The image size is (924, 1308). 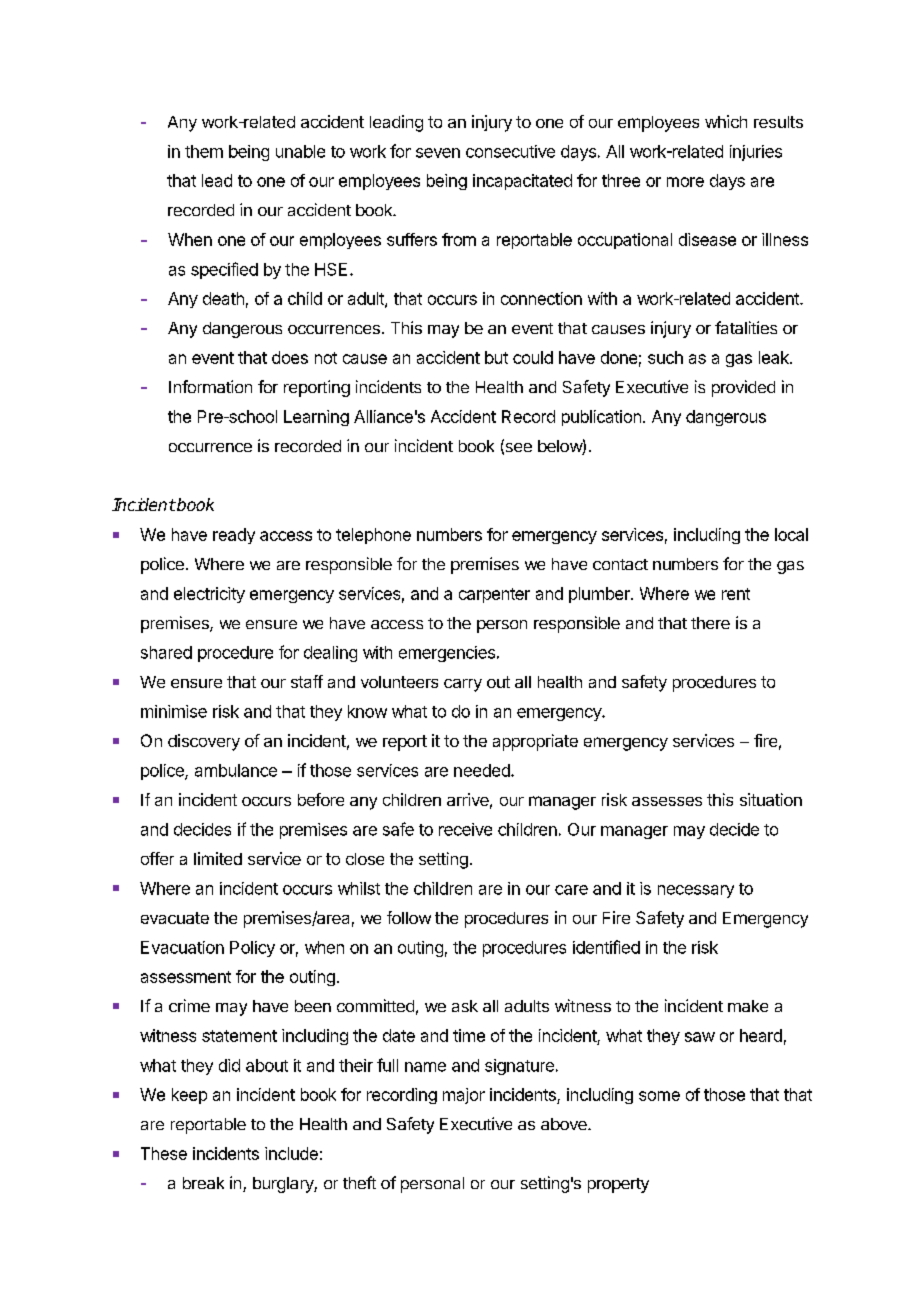 I want to click on break, so click(x=203, y=1183).
